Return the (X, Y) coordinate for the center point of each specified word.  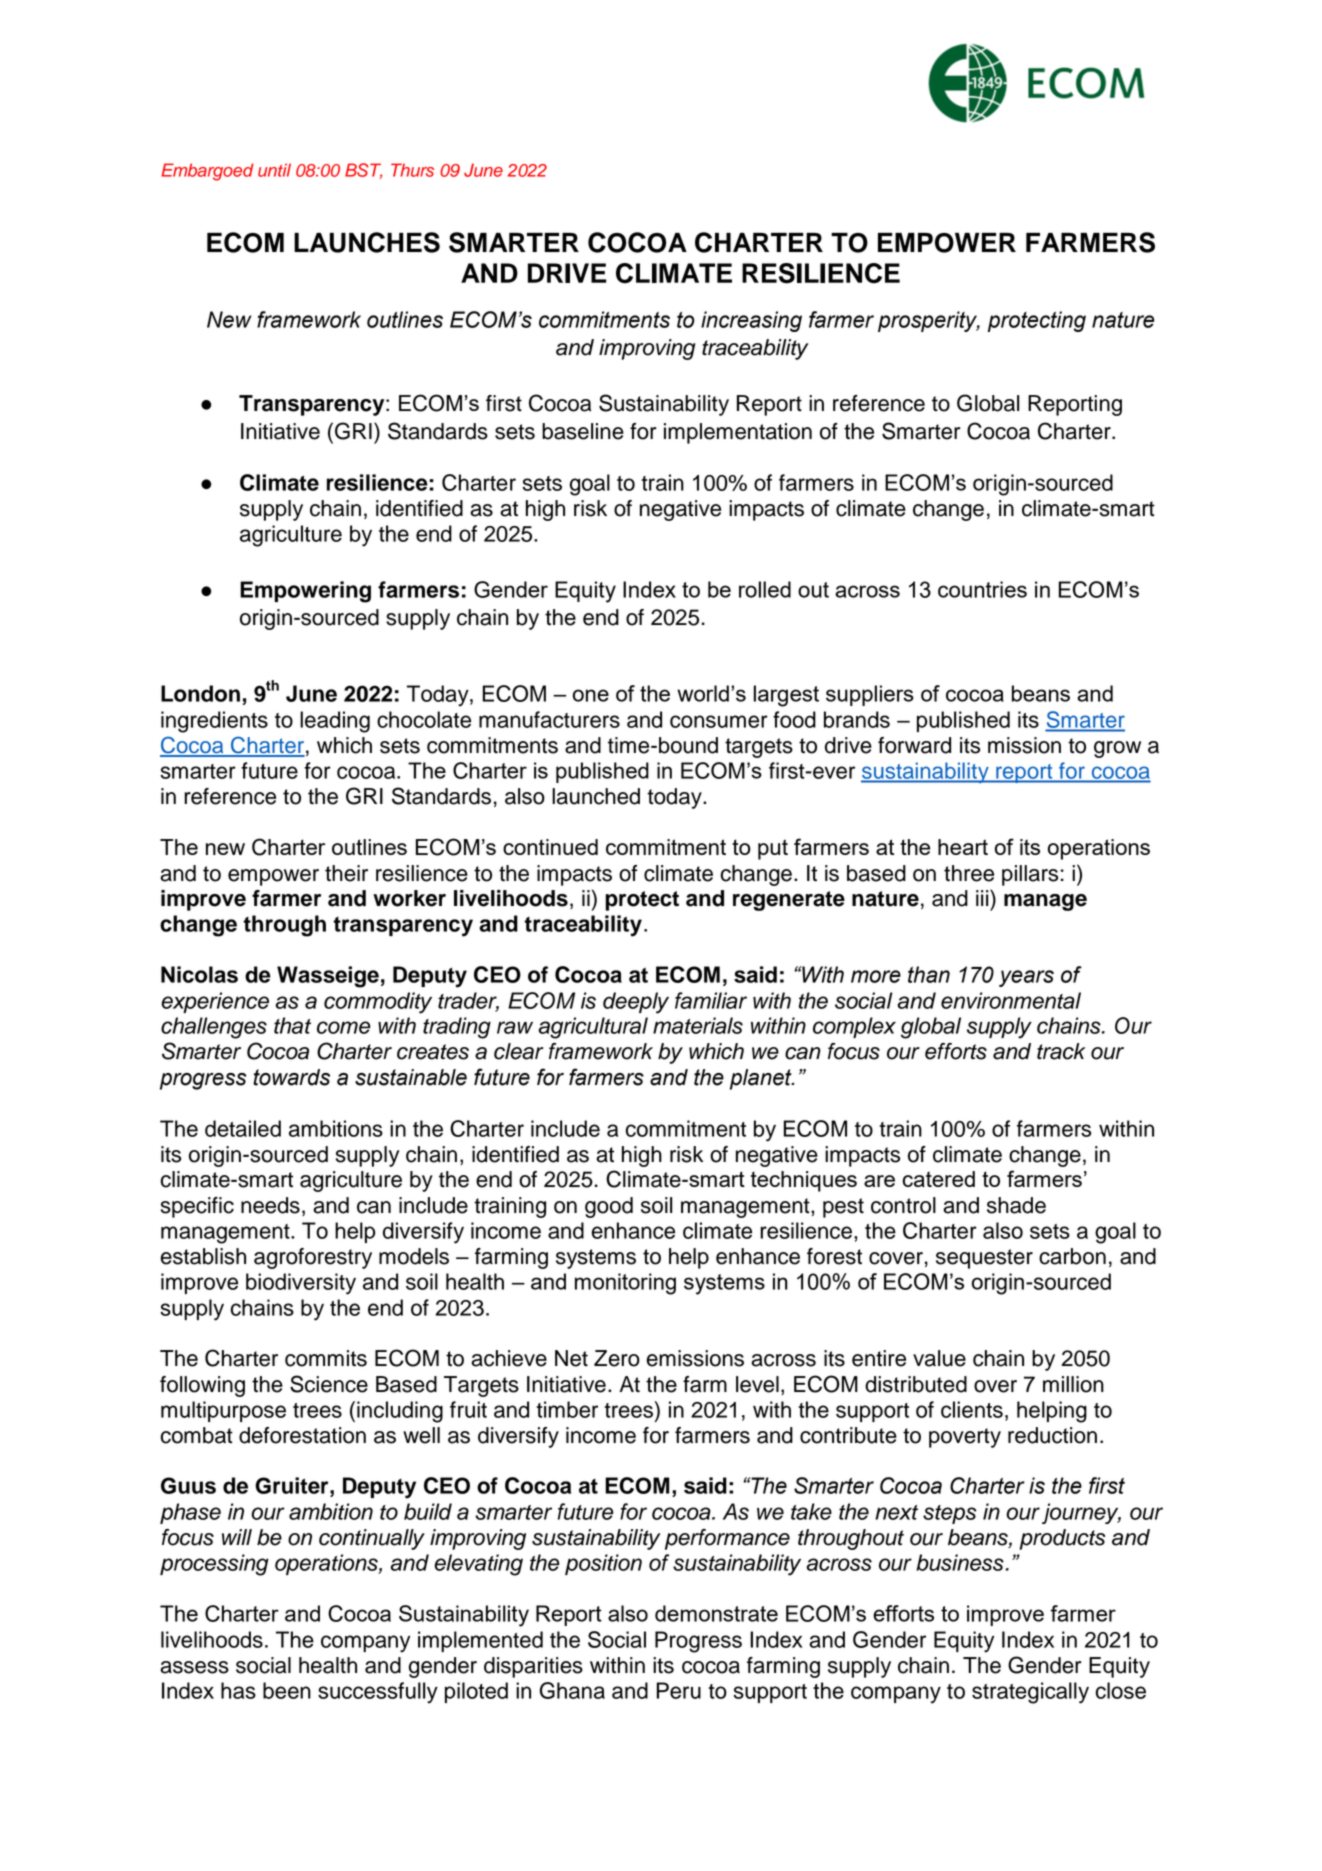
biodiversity (301, 1284)
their (346, 873)
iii (983, 897)
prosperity (929, 321)
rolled (765, 589)
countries (982, 589)
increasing (751, 321)
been (287, 1690)
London (200, 693)
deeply (636, 1003)
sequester (984, 1259)
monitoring (625, 1284)
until (274, 170)
